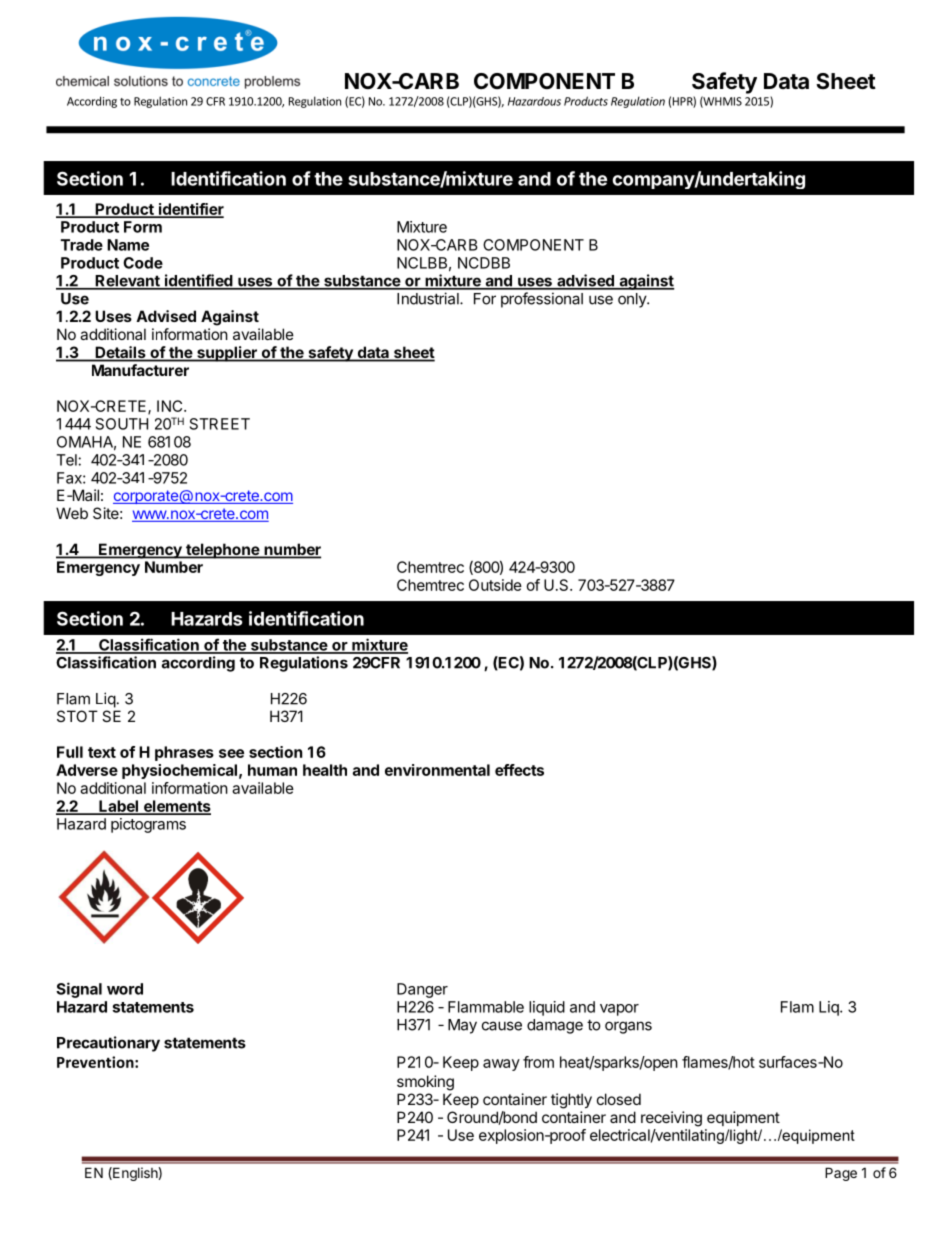  Describe the element at coordinates (425, 1083) in the screenshot. I see `smoking` at that location.
